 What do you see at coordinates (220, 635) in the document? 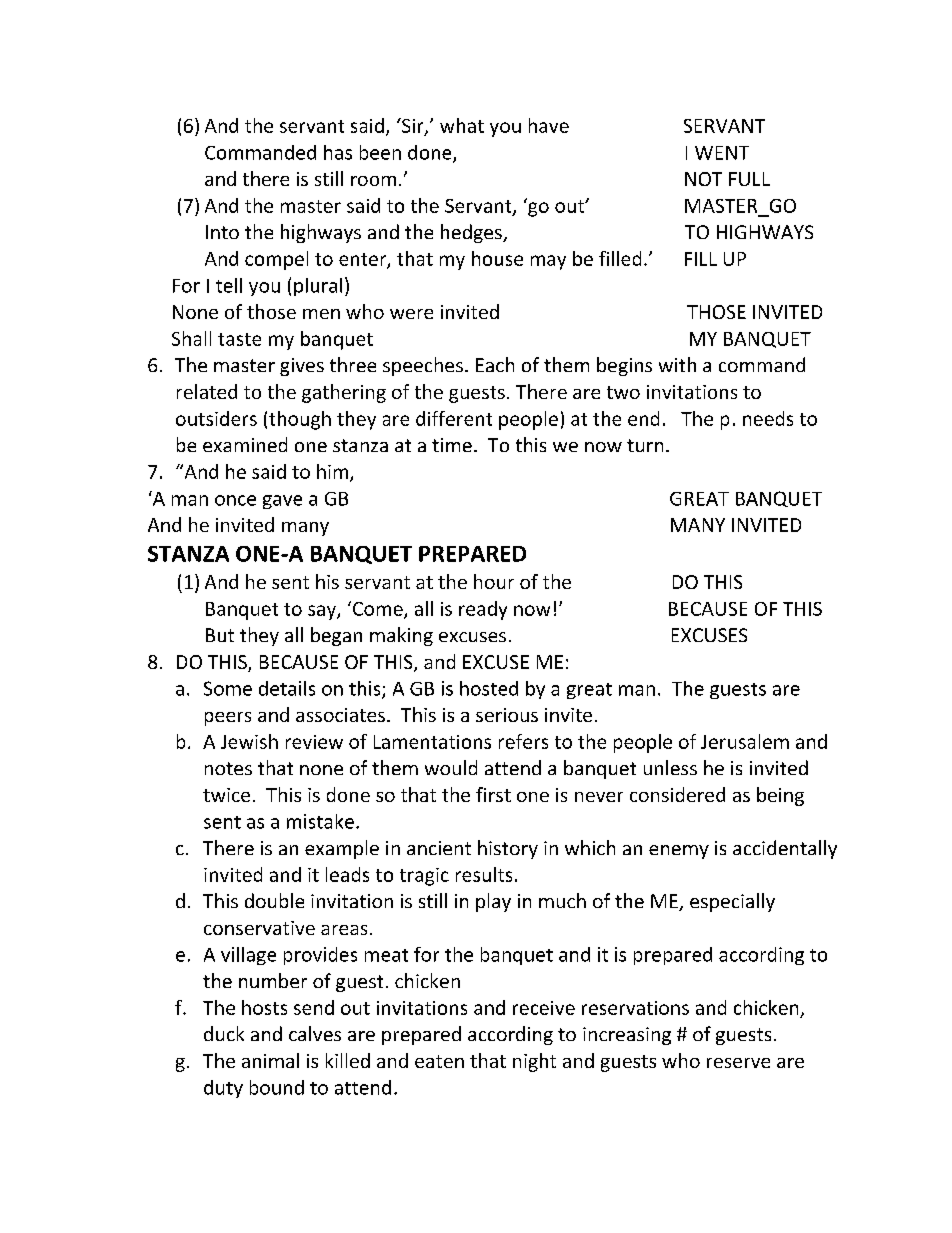
I see `But` at bounding box center [220, 635].
